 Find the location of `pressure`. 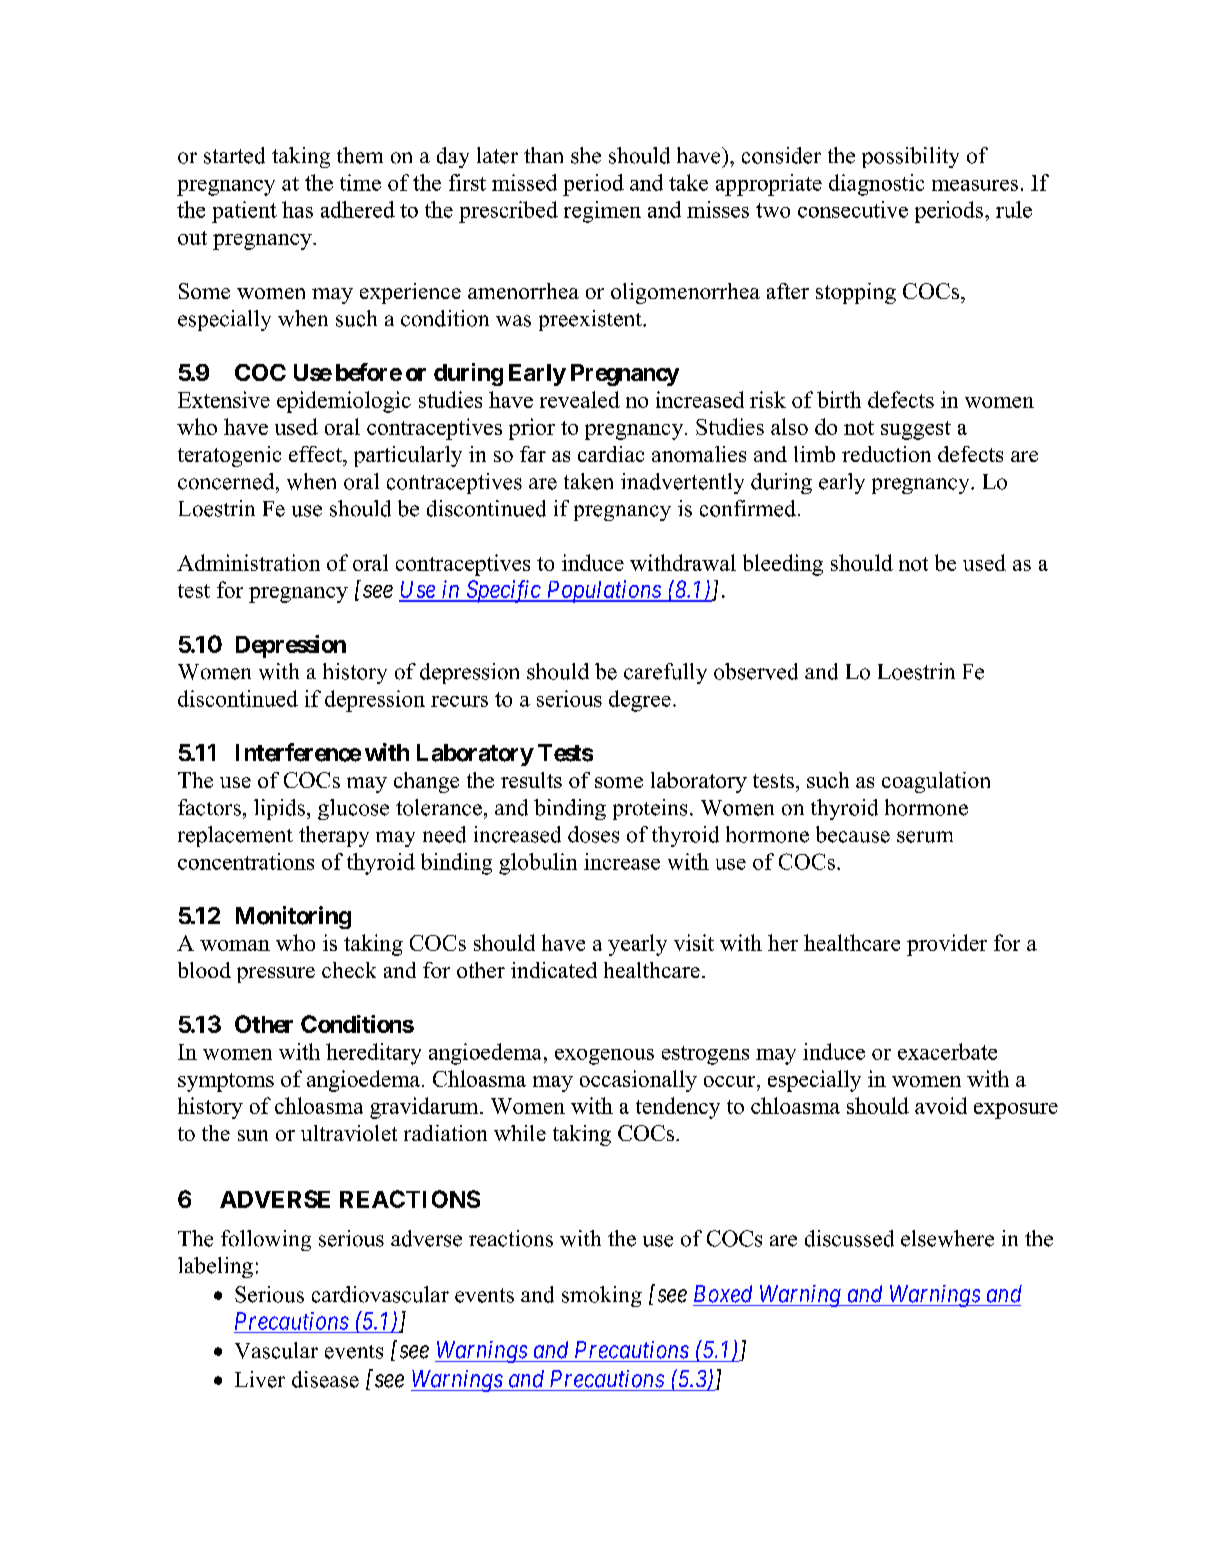

pressure is located at coordinates (276, 975).
